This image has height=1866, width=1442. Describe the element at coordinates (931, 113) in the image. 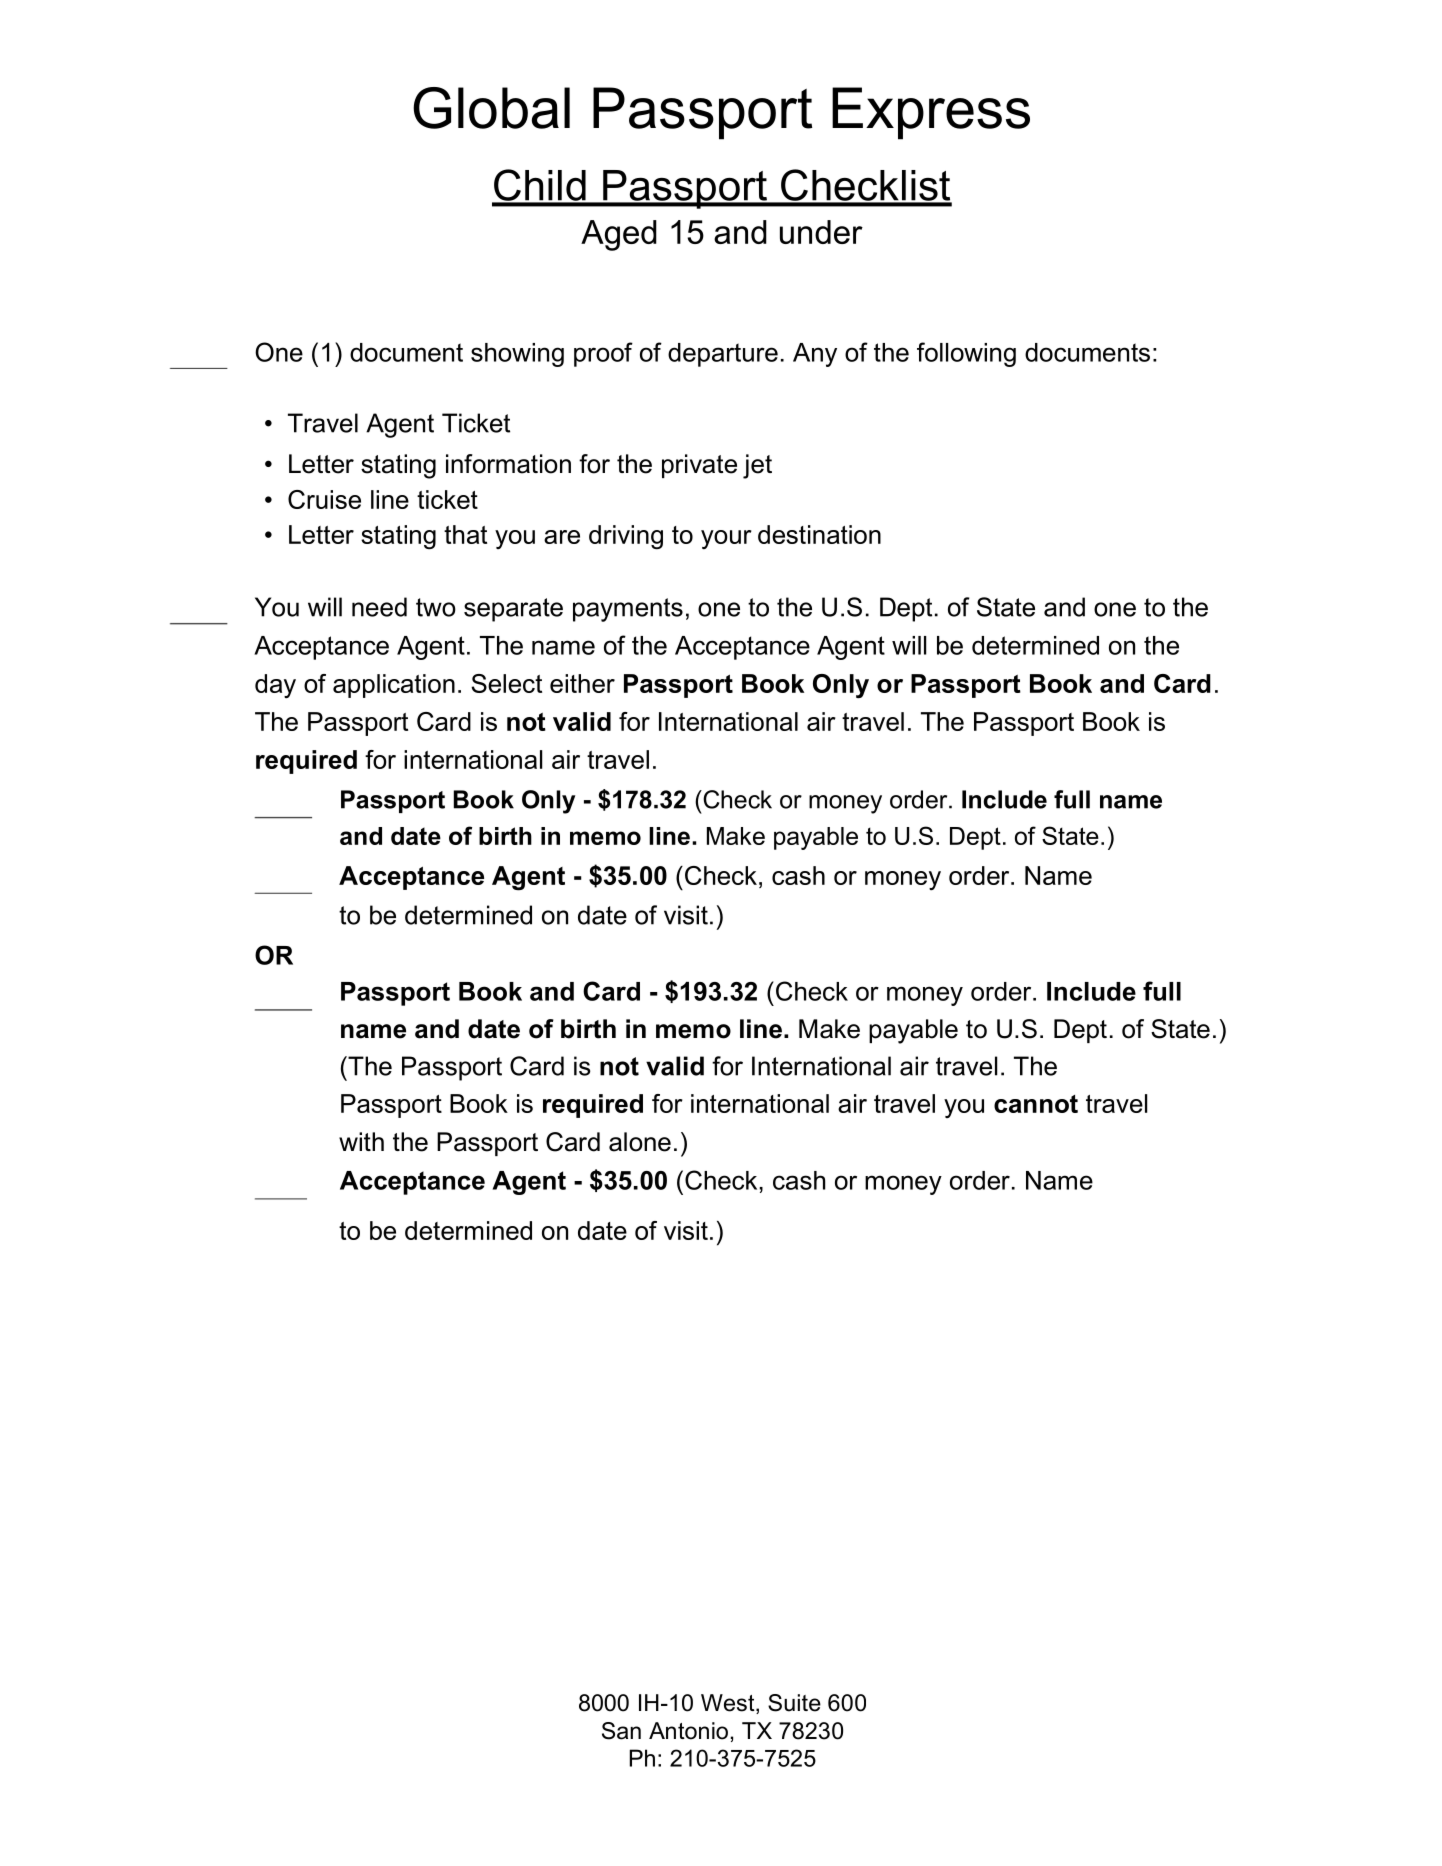

I see `Express` at that location.
